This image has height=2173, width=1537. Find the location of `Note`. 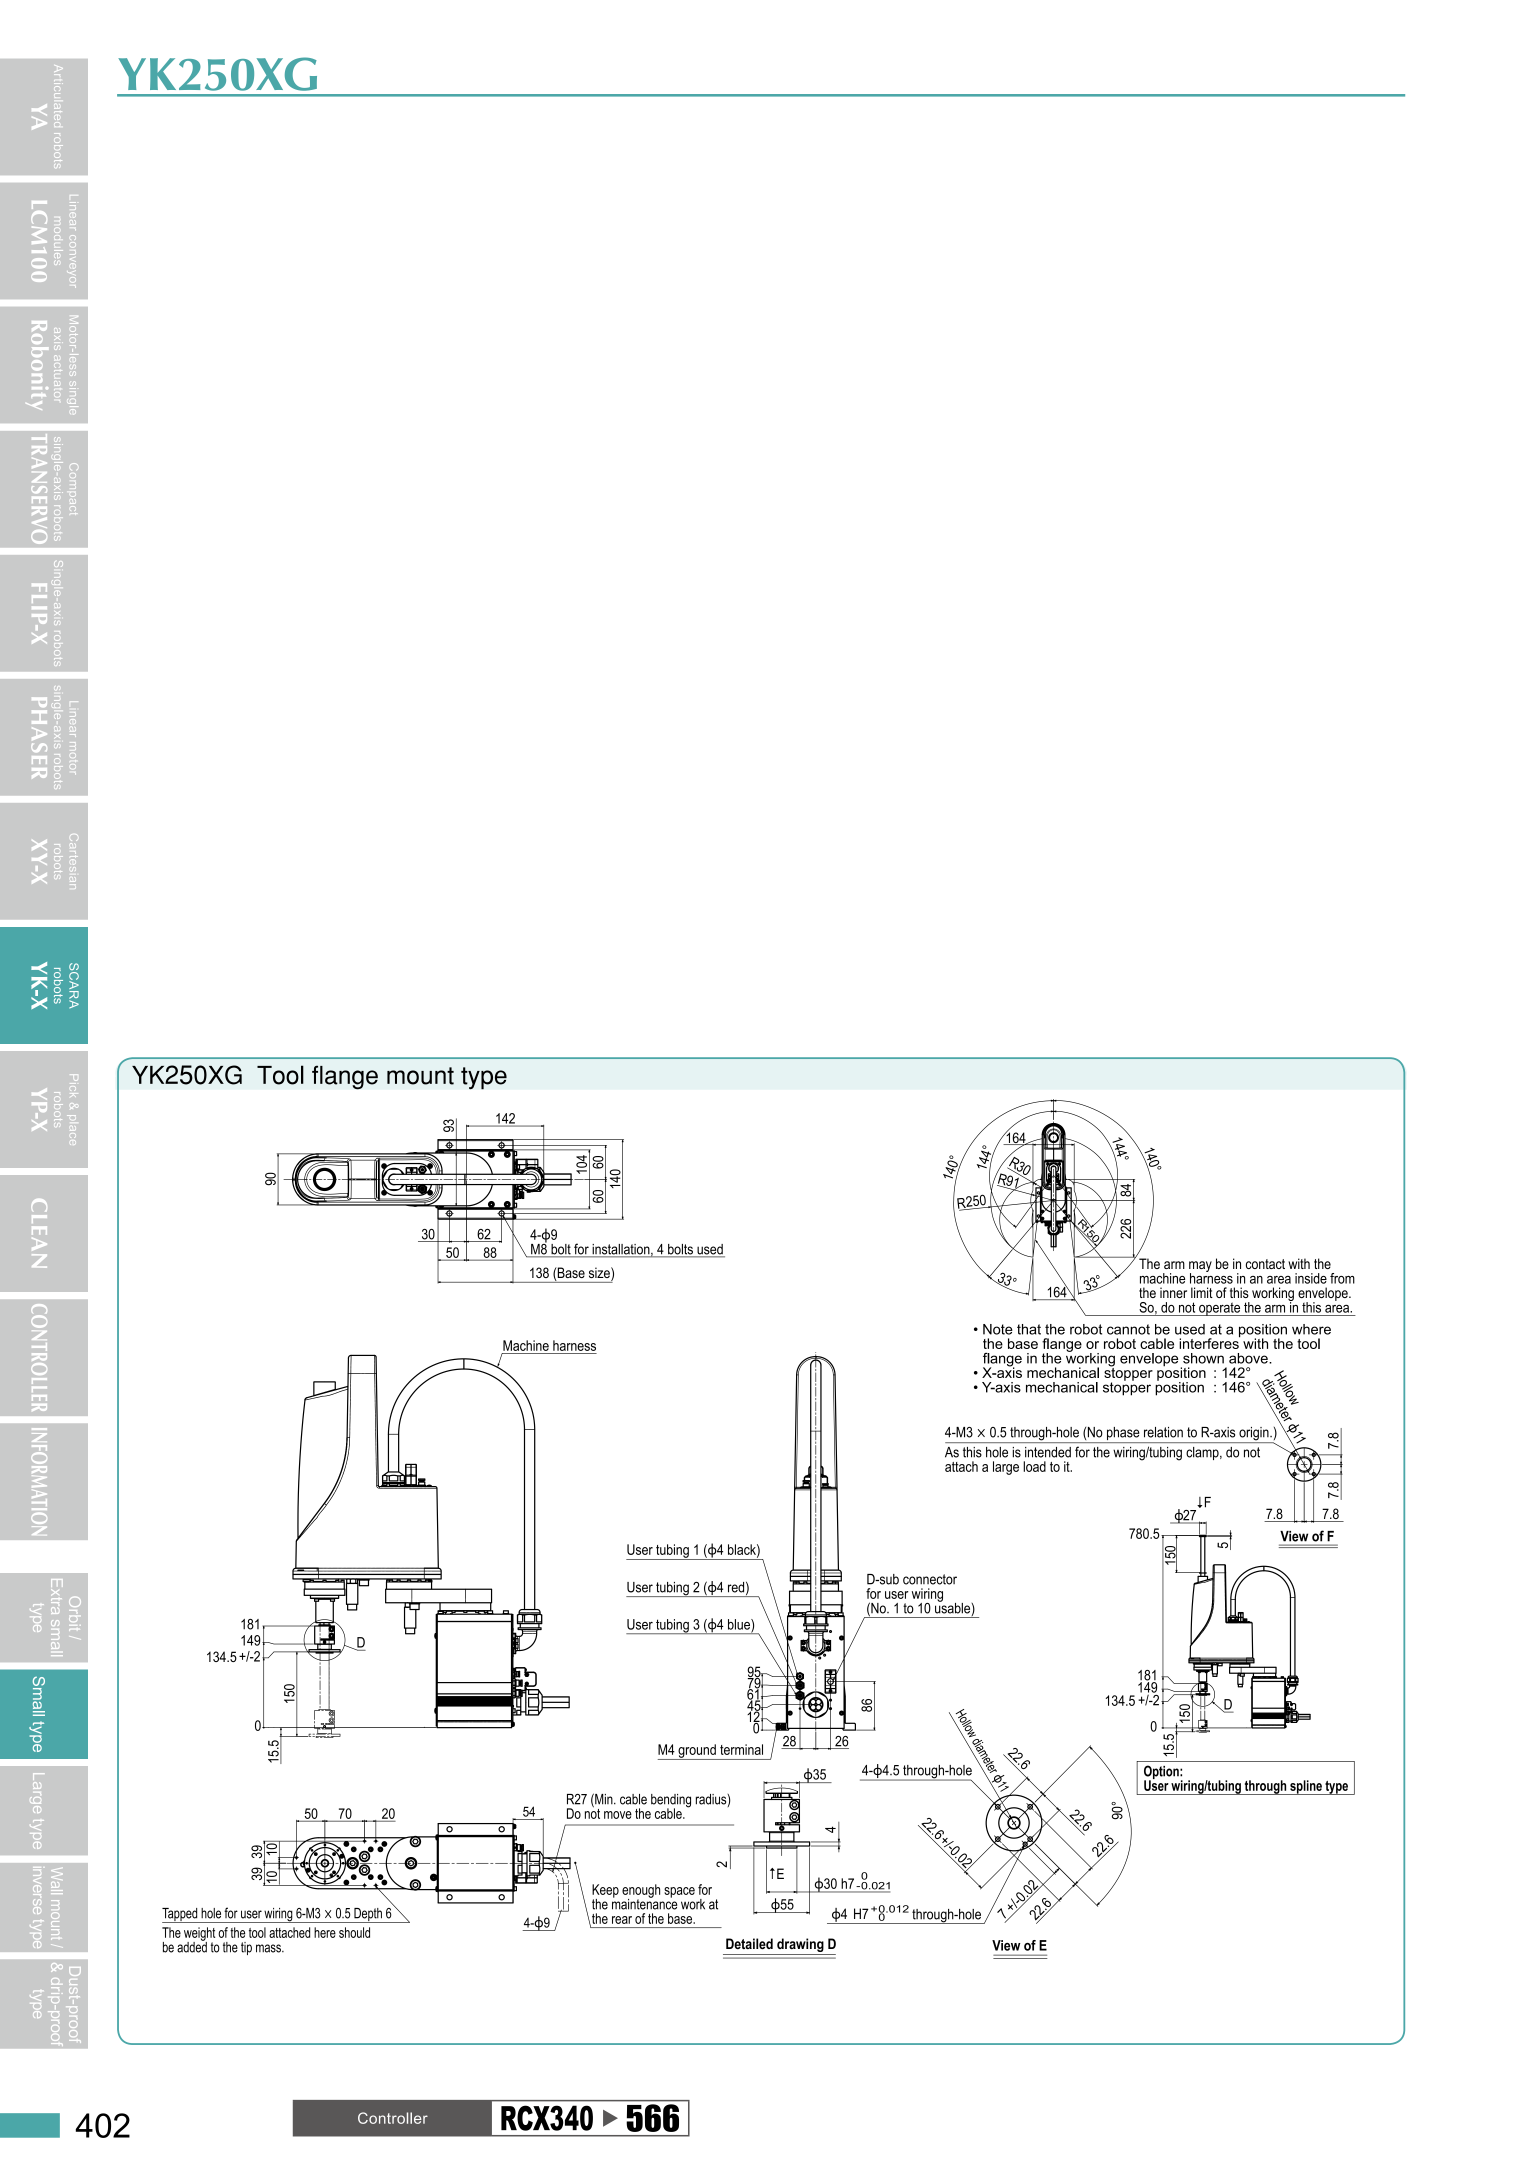

Note is located at coordinates (998, 1329).
